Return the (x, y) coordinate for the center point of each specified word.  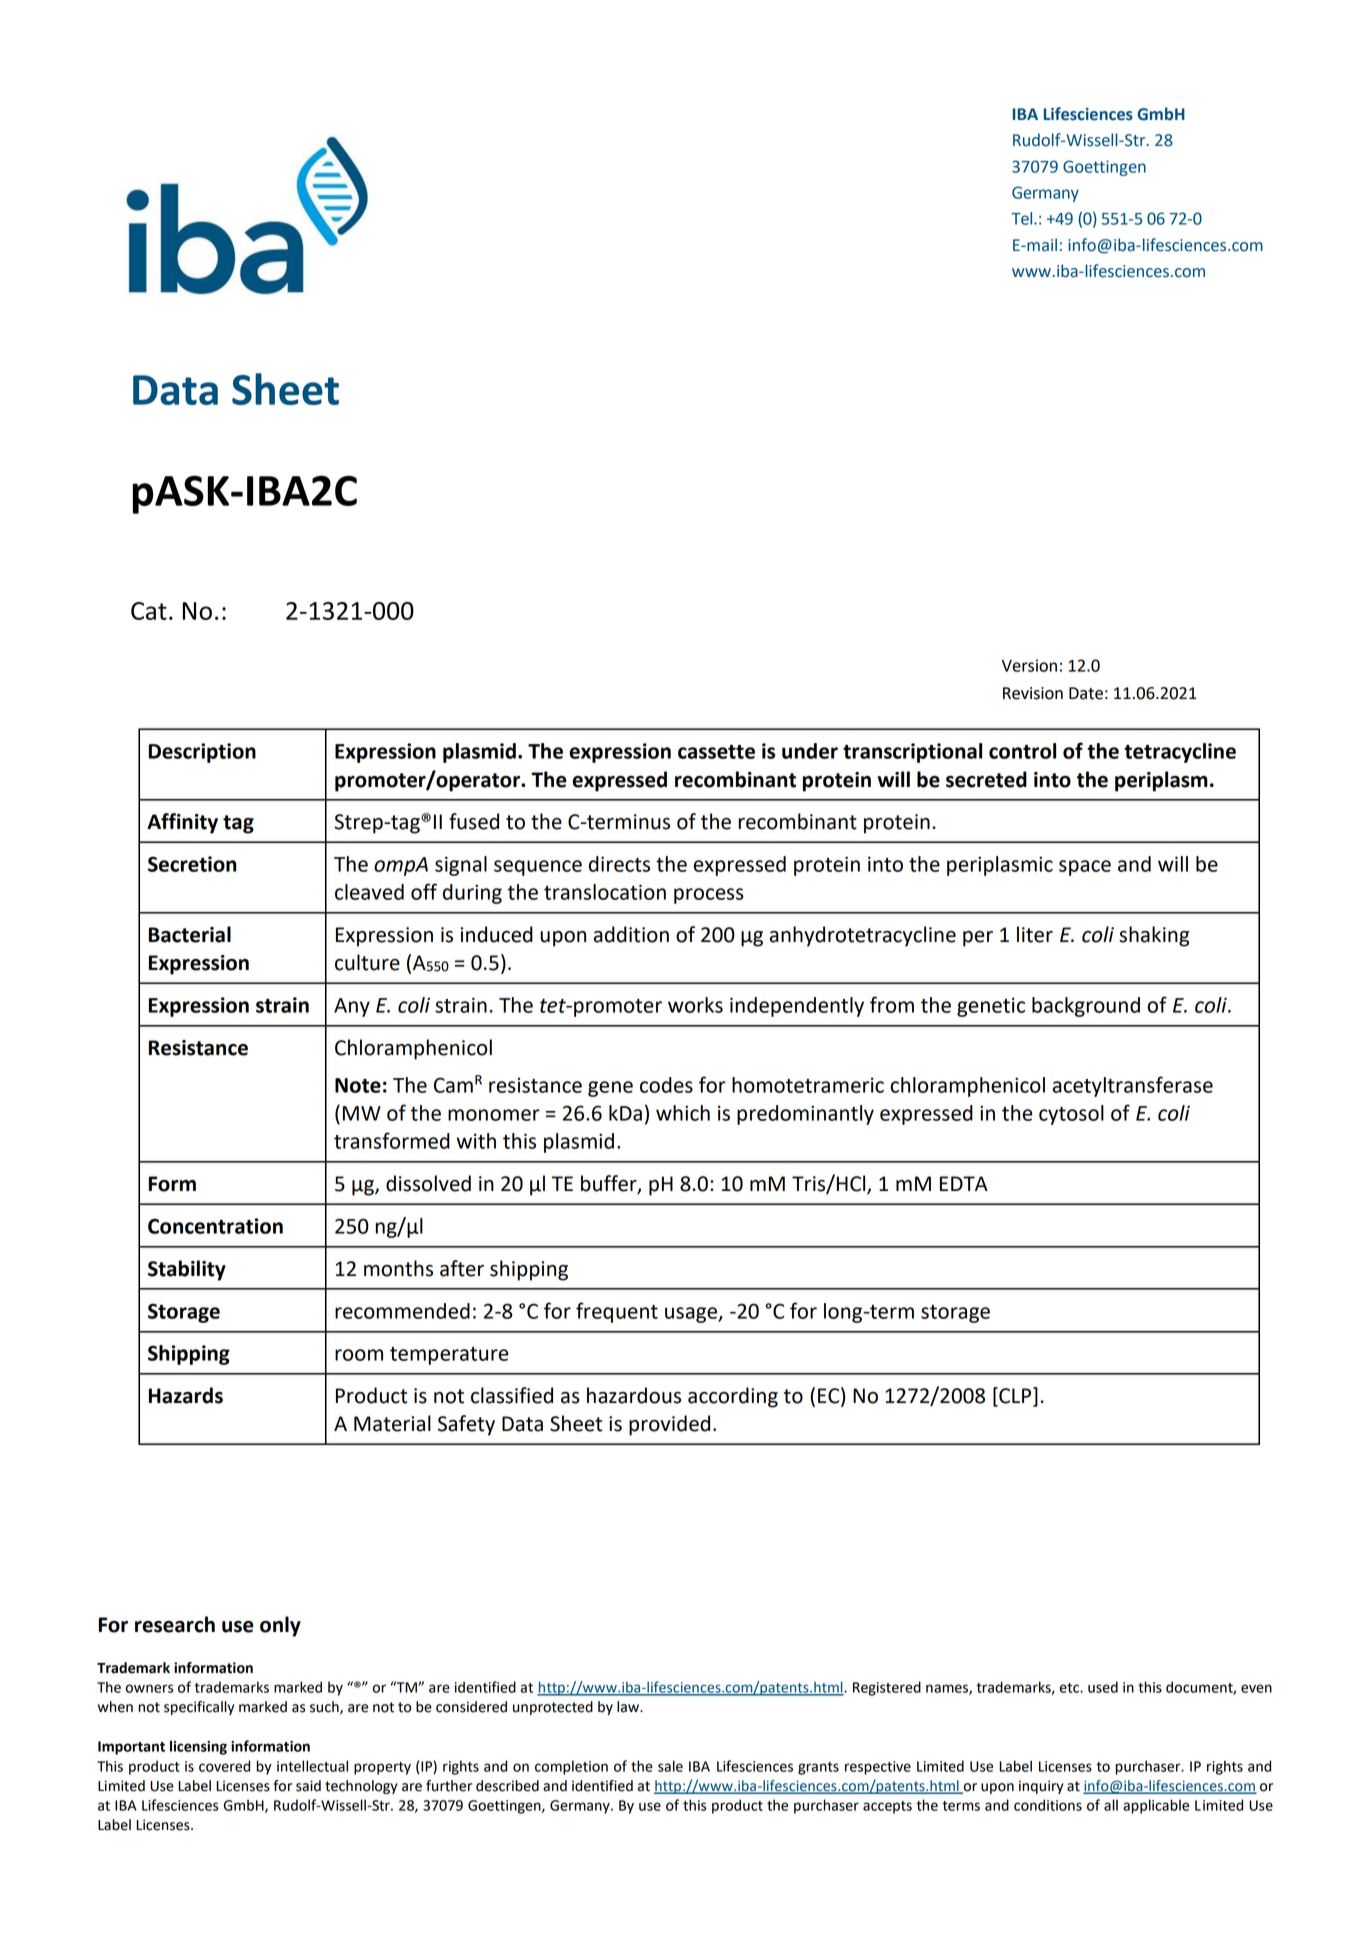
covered (224, 1766)
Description (202, 753)
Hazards (186, 1395)
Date (1086, 693)
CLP (1015, 1396)
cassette (716, 752)
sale (670, 1766)
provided (669, 1425)
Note (358, 1085)
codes (666, 1085)
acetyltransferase (1133, 1086)
